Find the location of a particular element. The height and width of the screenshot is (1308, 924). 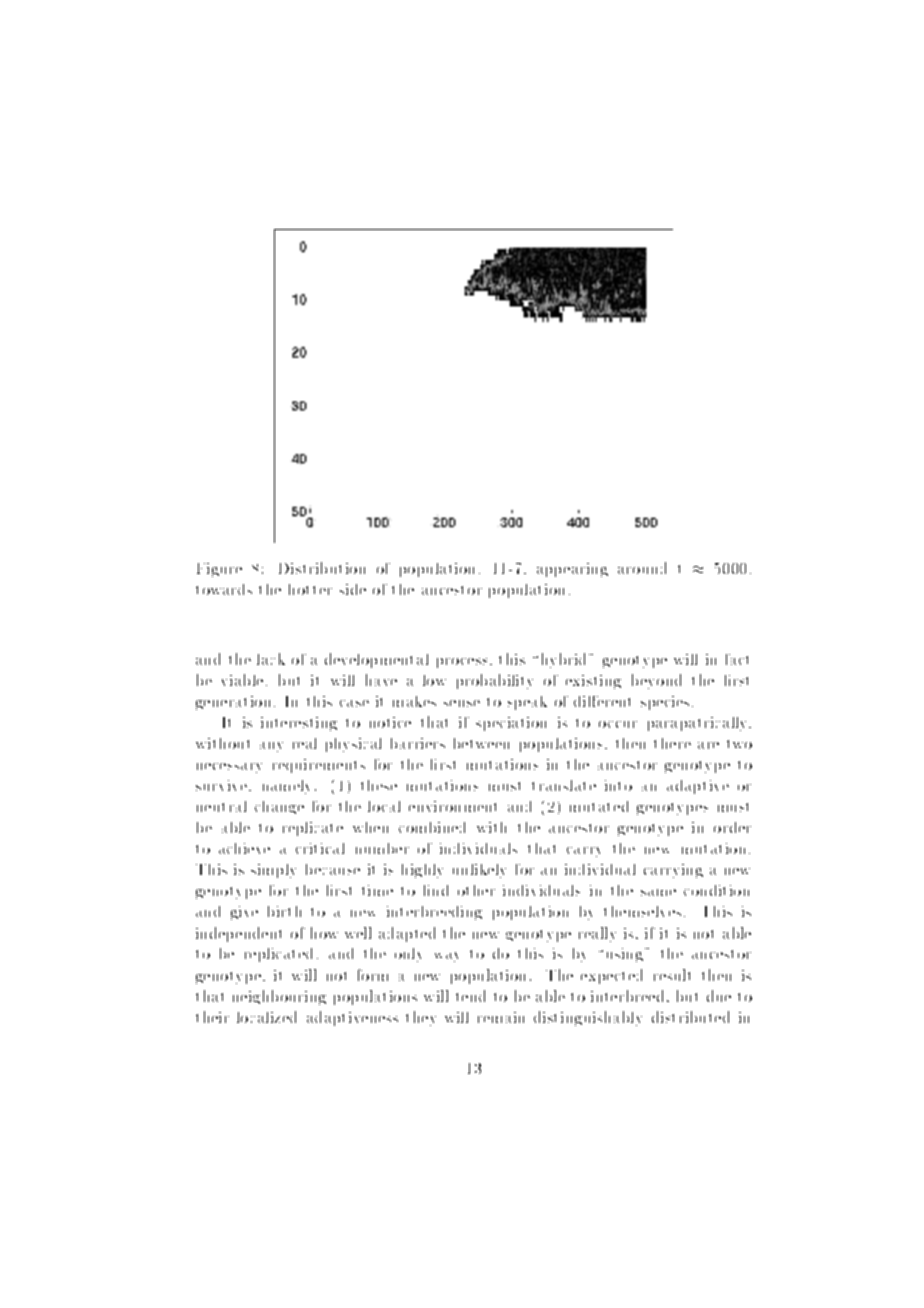

order is located at coordinates (732, 827).
